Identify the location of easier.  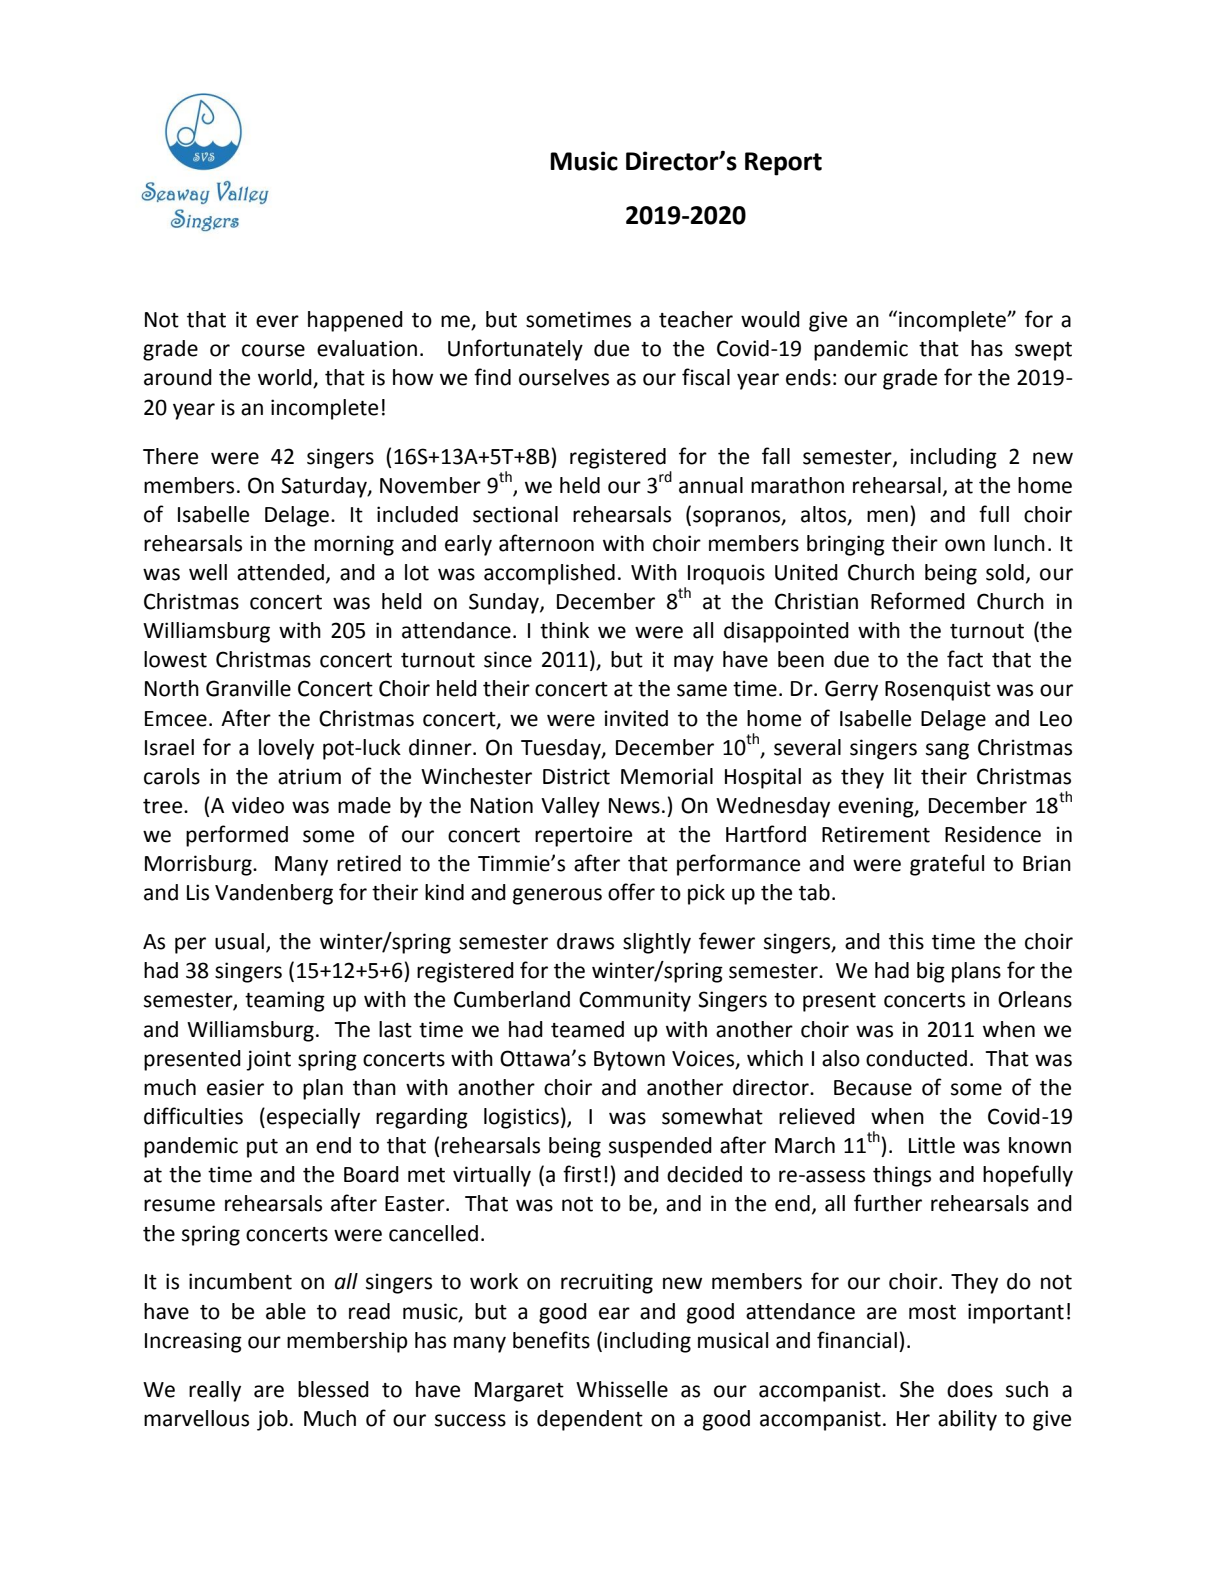
(235, 1087).
